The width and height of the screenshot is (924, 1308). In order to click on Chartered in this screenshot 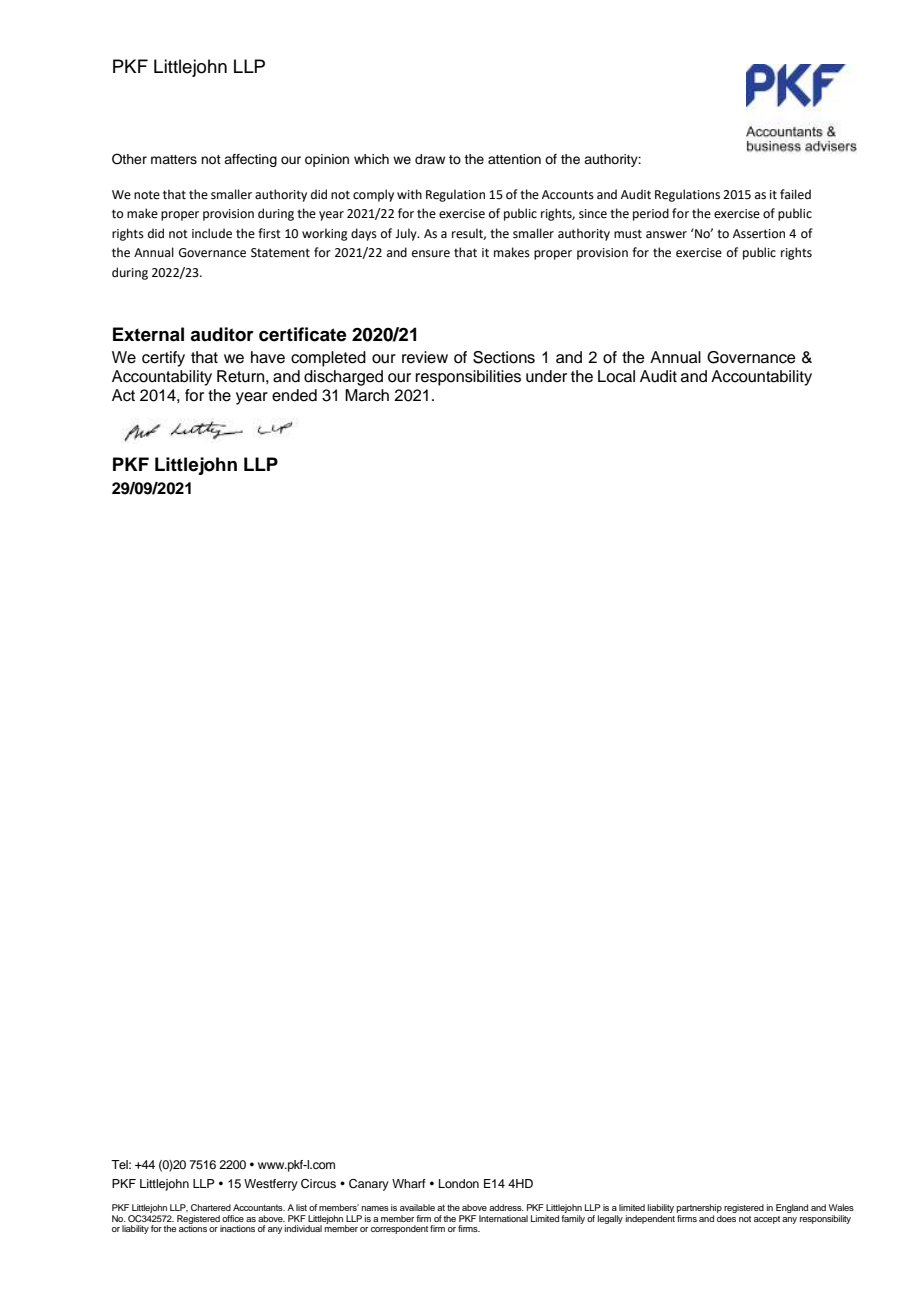, I will do `click(211, 1207)`.
